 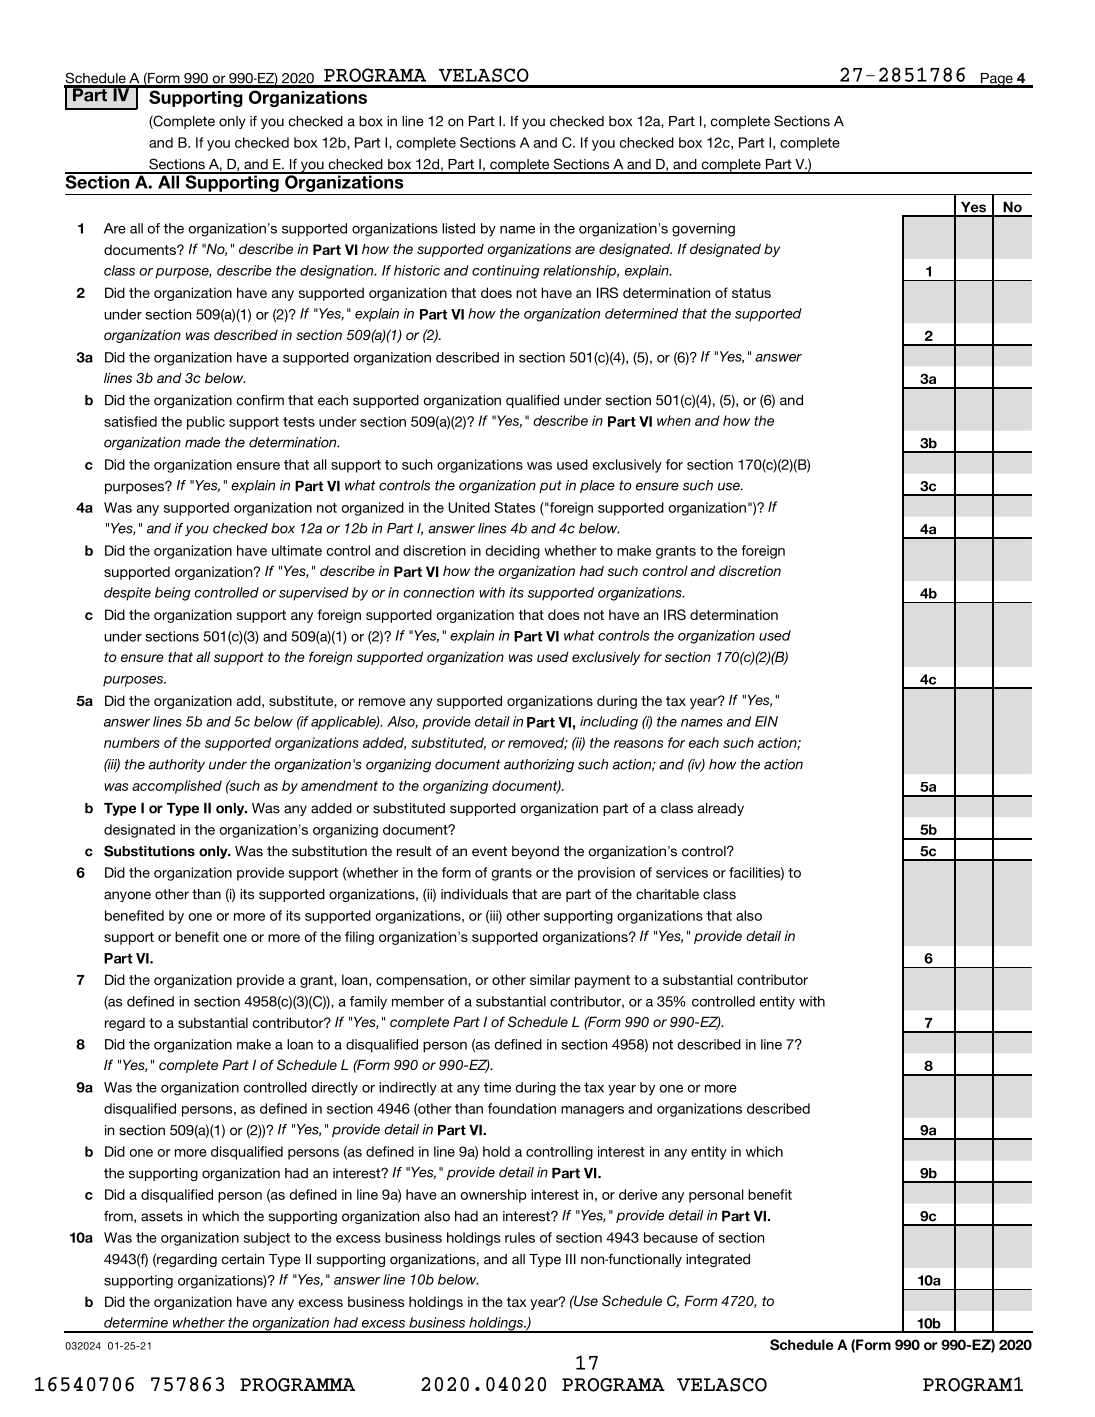 What do you see at coordinates (162, 1216) in the screenshot?
I see `assets` at bounding box center [162, 1216].
